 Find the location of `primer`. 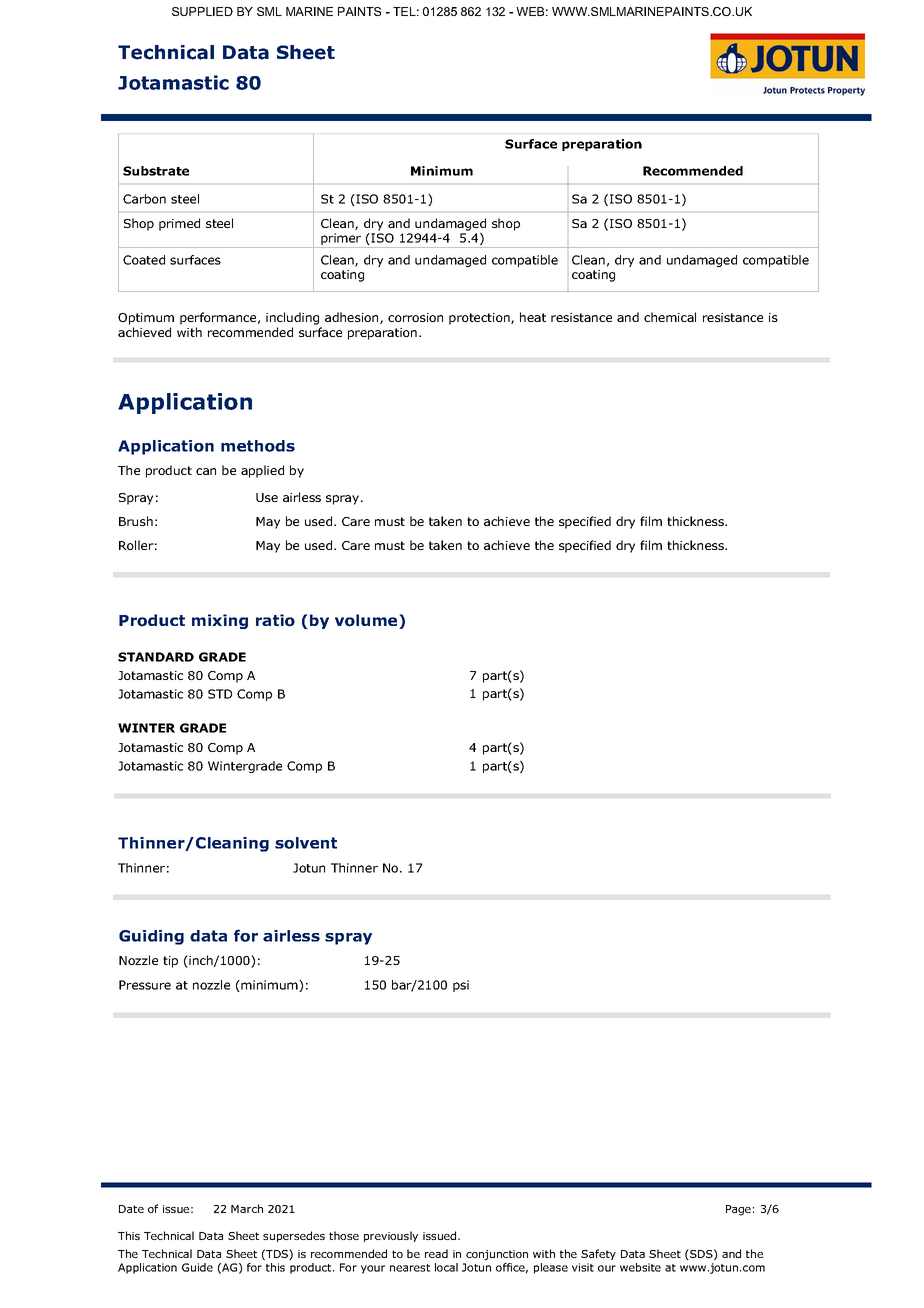

primer is located at coordinates (341, 240).
